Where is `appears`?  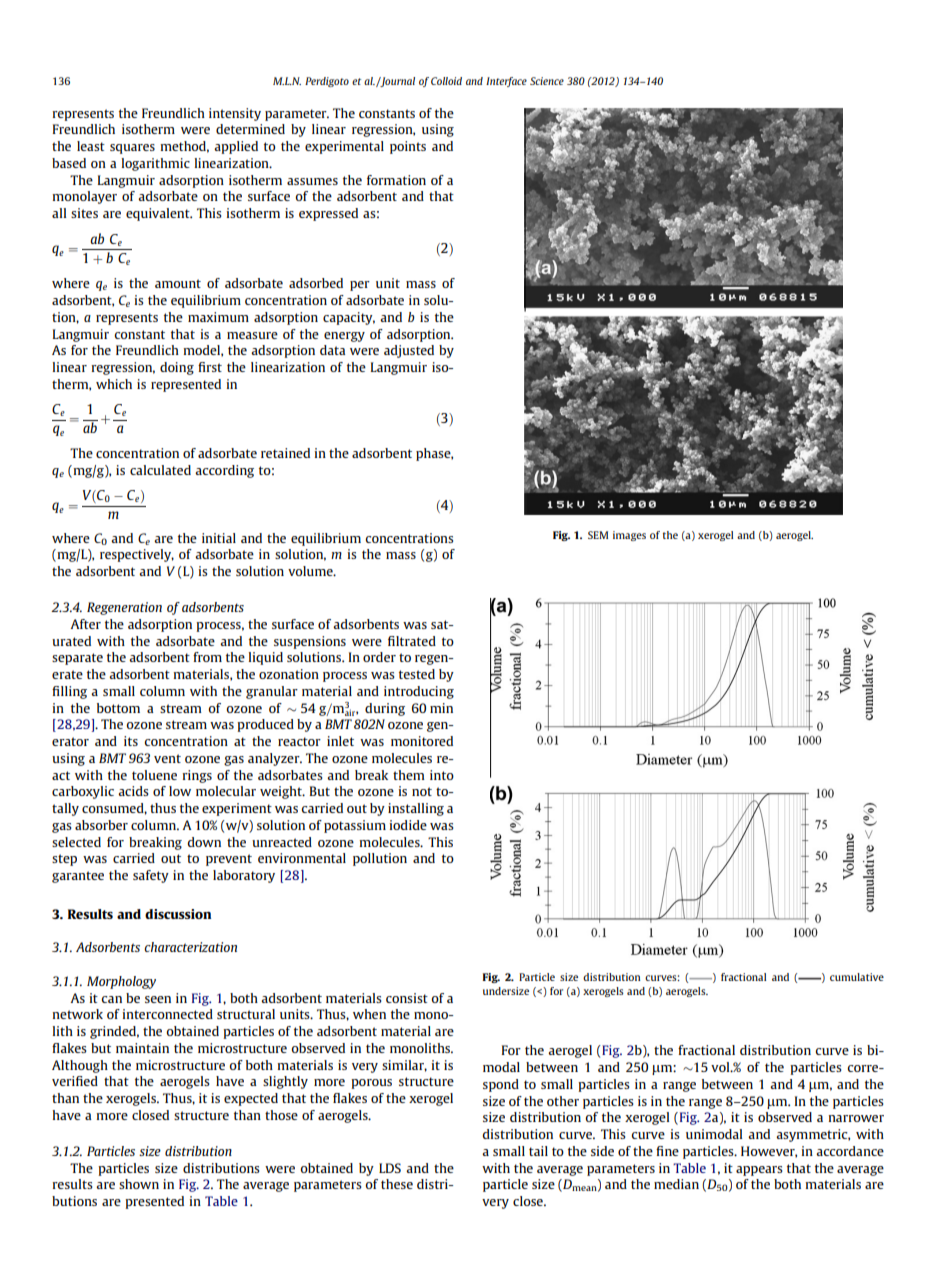
appears is located at coordinates (759, 1171).
